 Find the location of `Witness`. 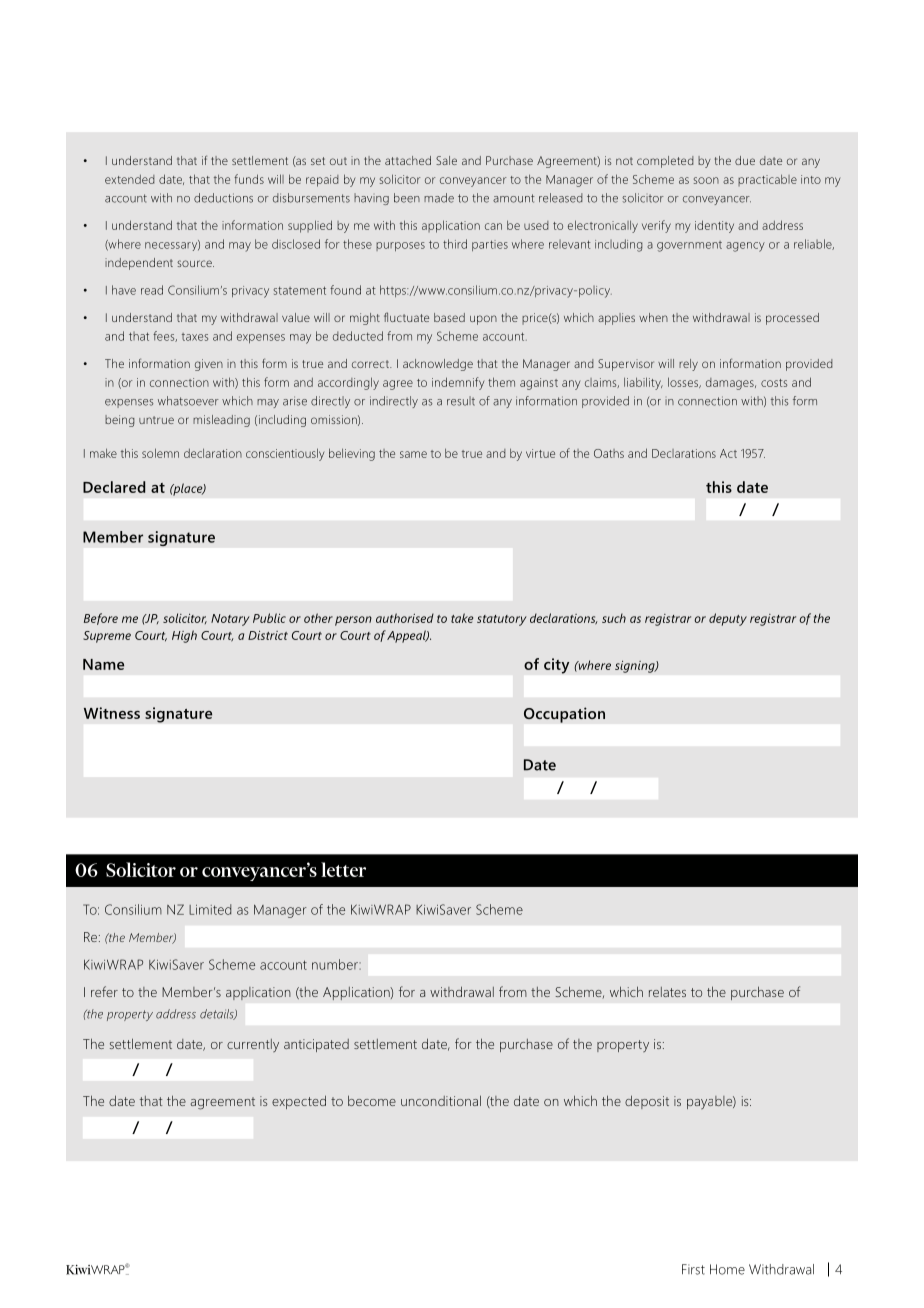

Witness is located at coordinates (112, 713).
